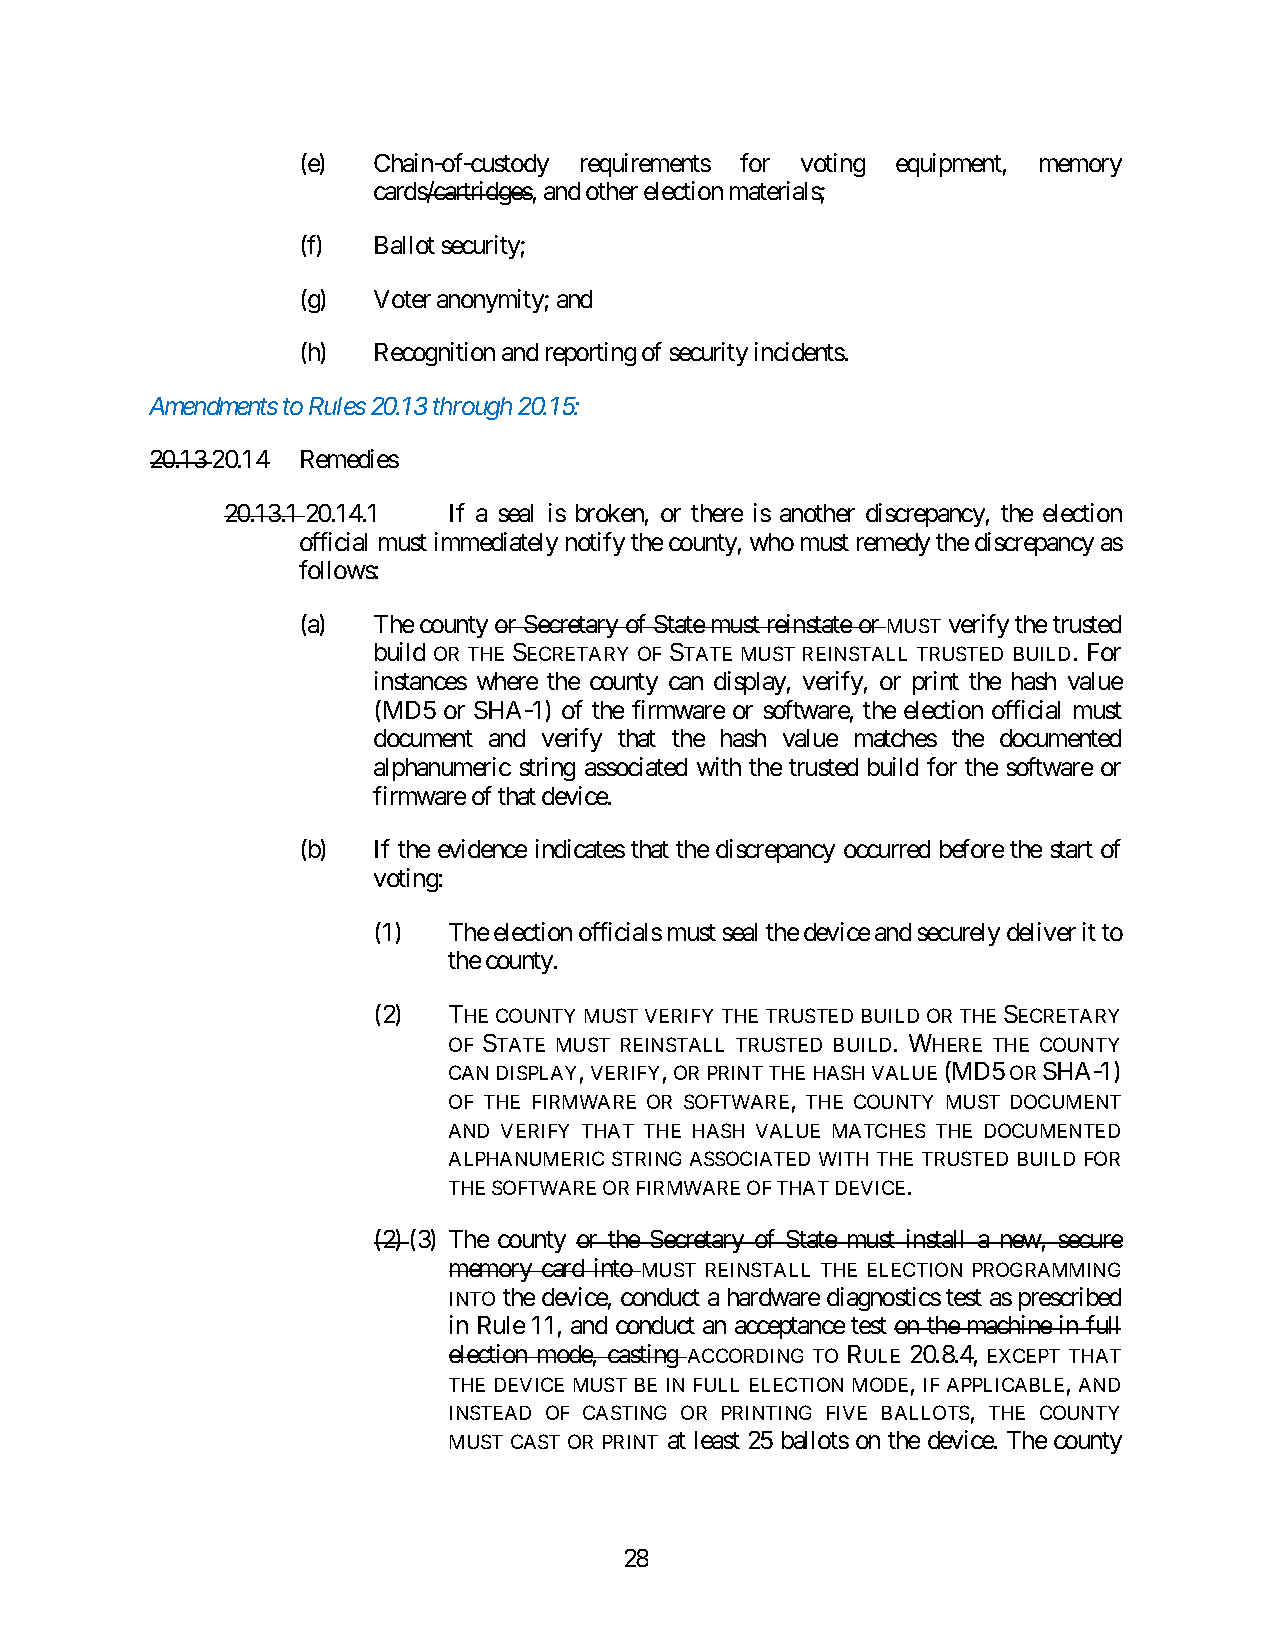 The image size is (1271, 1645). I want to click on evidence, so click(482, 848).
